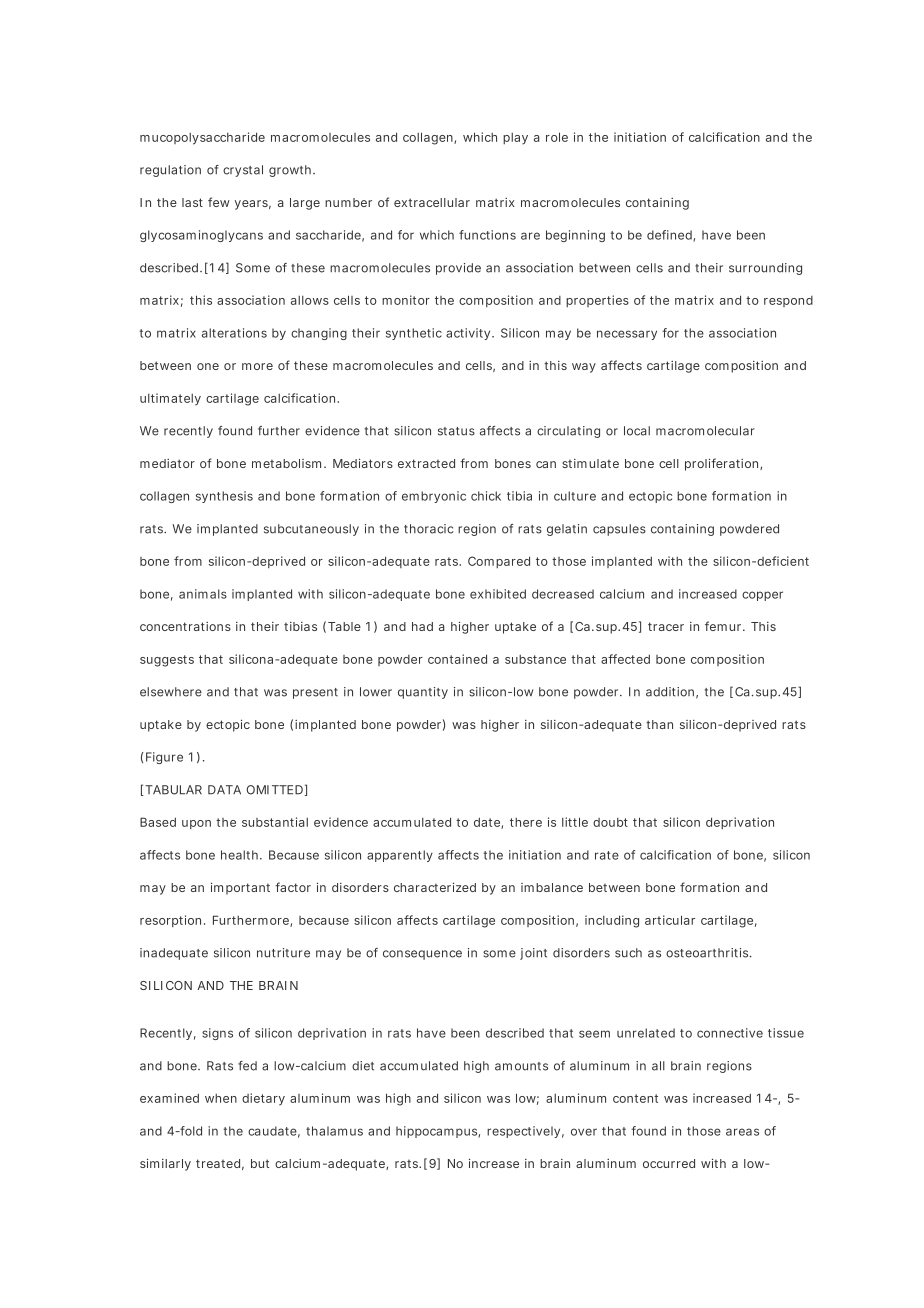 The height and width of the document is (1308, 924). What do you see at coordinates (218, 1163) in the document?
I see `treated` at bounding box center [218, 1163].
